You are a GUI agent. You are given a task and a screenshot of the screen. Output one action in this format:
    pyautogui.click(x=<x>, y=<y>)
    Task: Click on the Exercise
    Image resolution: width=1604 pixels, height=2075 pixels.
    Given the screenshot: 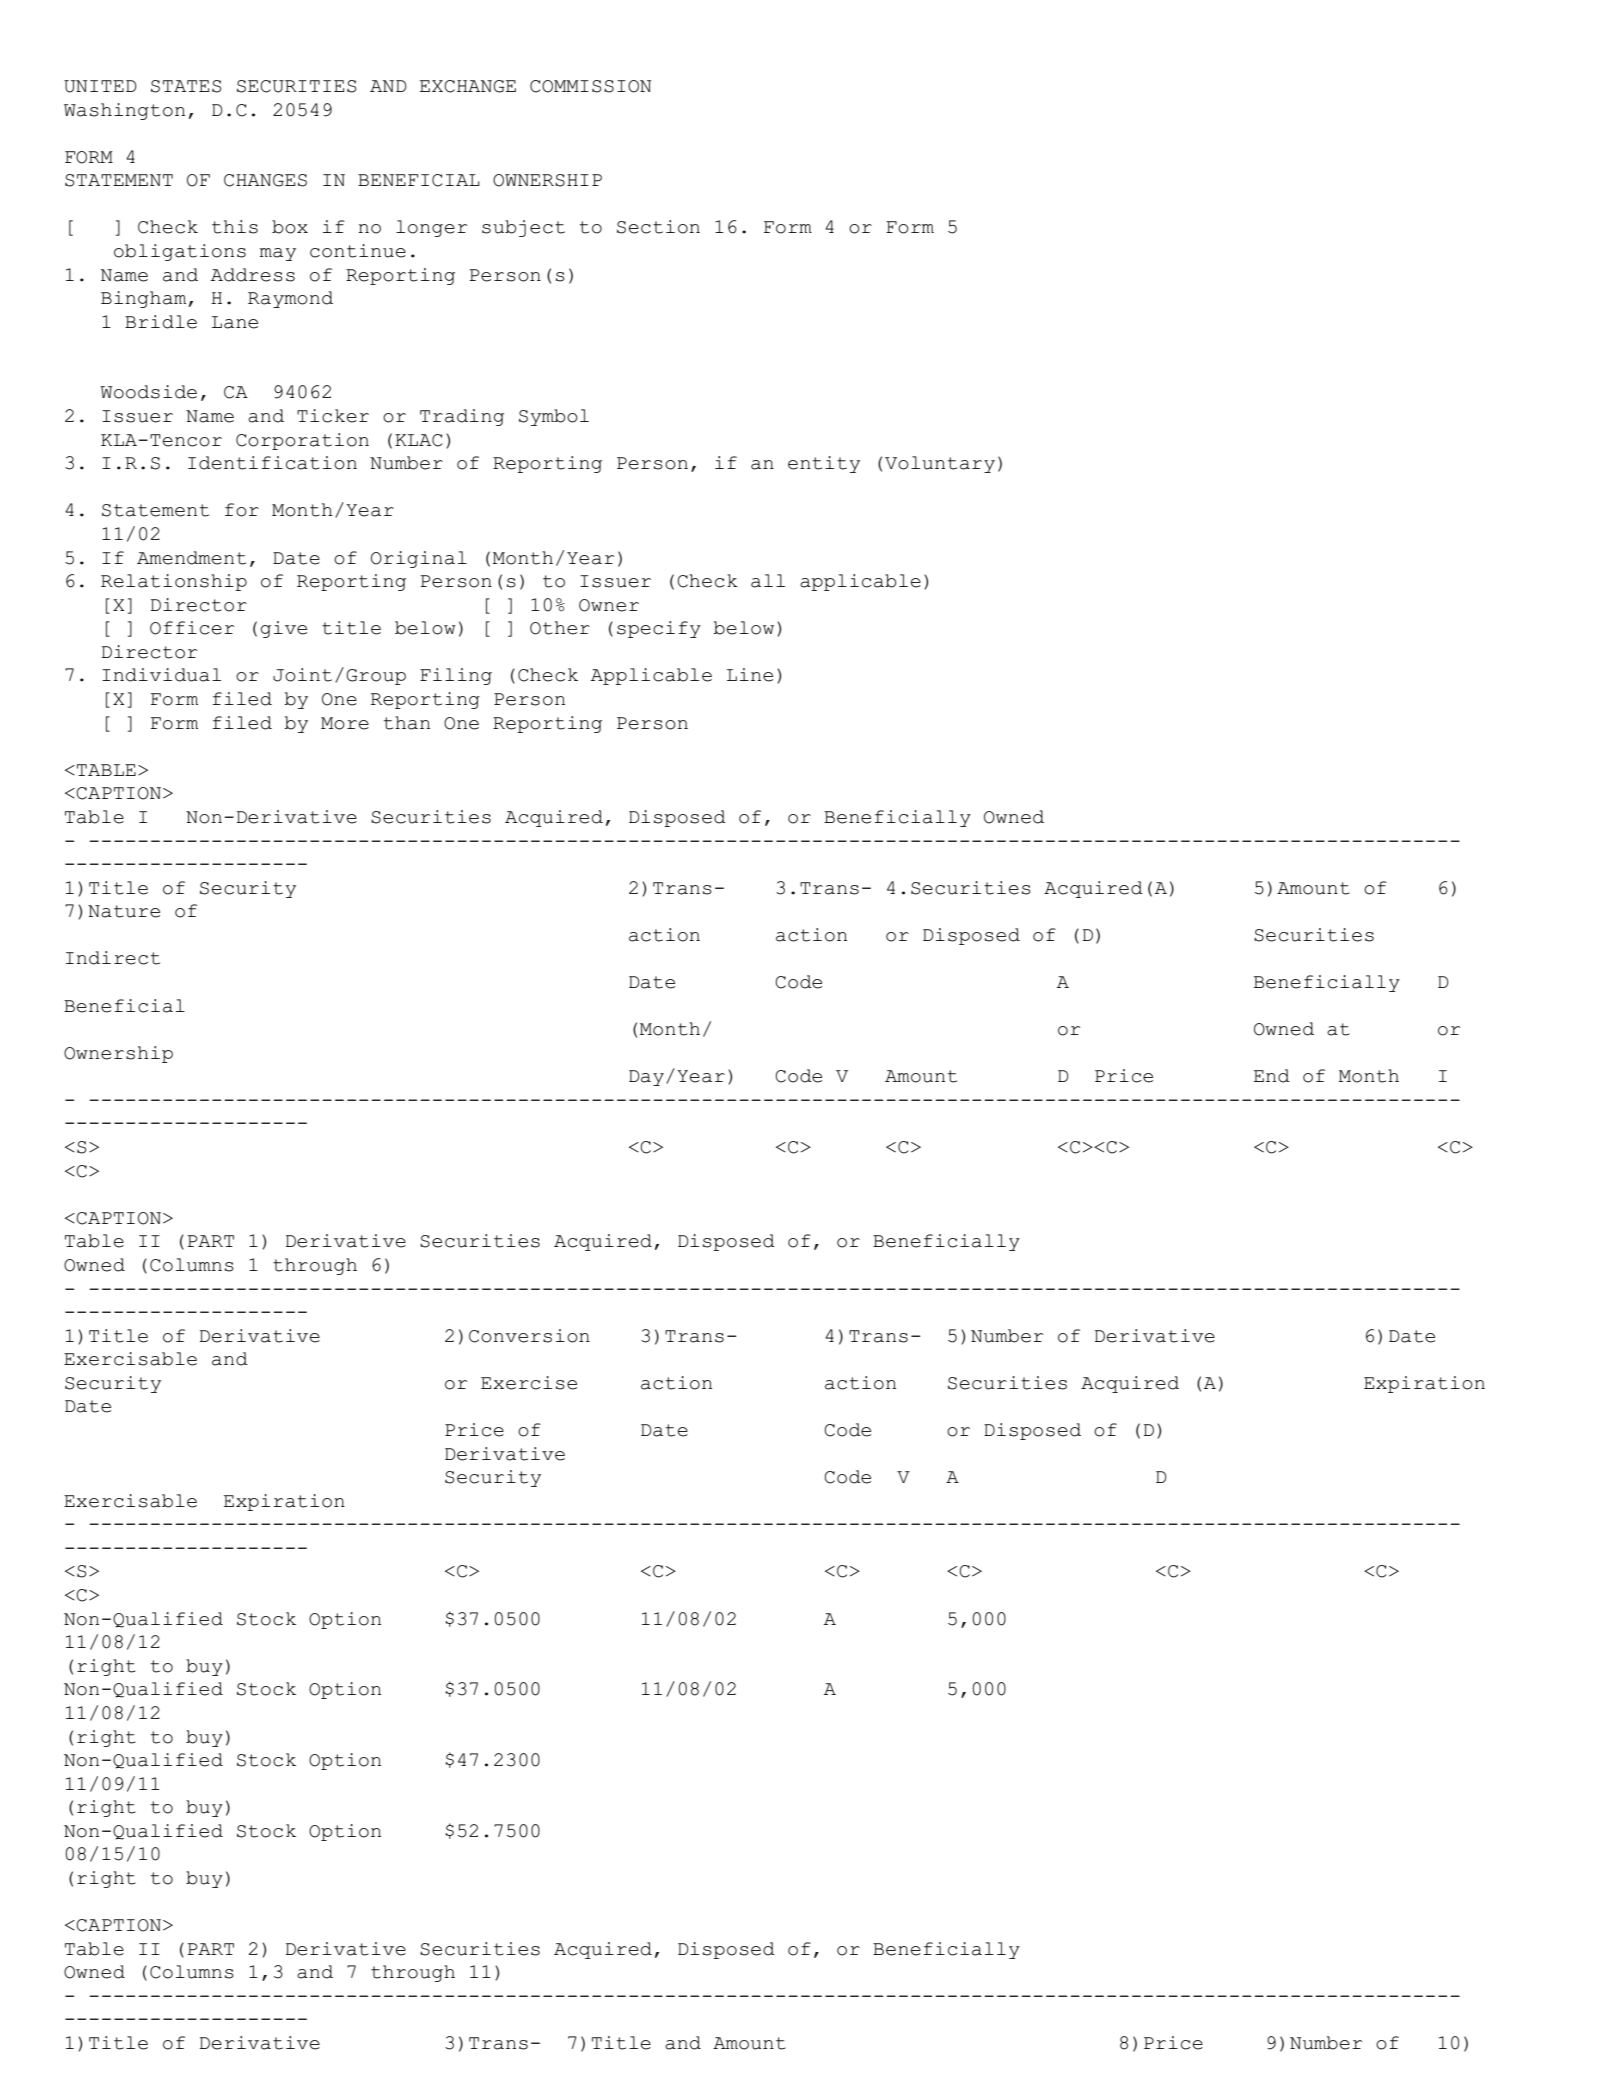 What is the action you would take?
    pyautogui.click(x=529, y=1383)
